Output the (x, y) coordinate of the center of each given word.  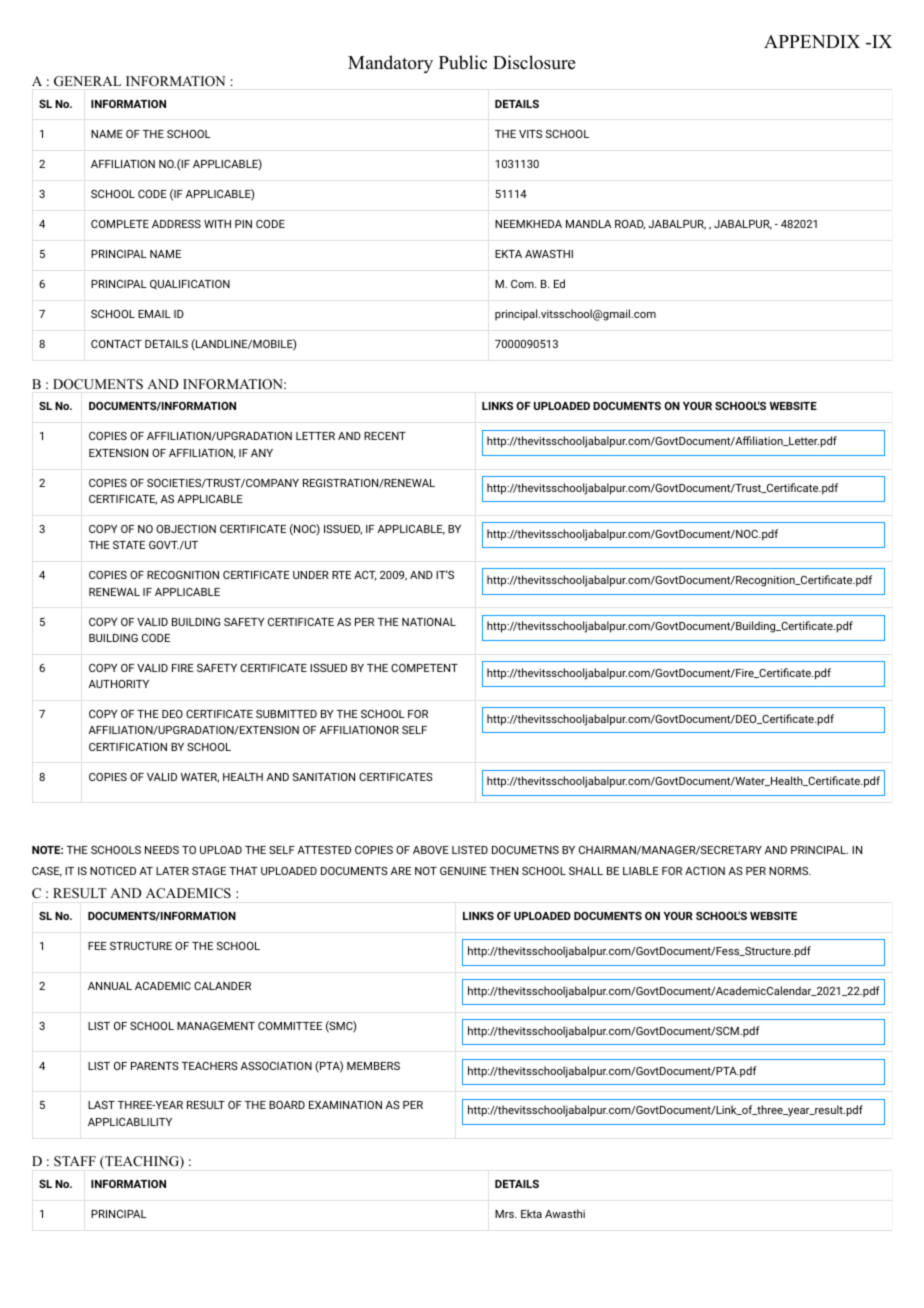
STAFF (75, 1161)
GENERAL (87, 81)
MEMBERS (373, 1066)
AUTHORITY (119, 684)
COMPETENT (424, 668)
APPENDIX (812, 41)
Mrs (505, 1214)
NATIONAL (429, 622)
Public (463, 62)
